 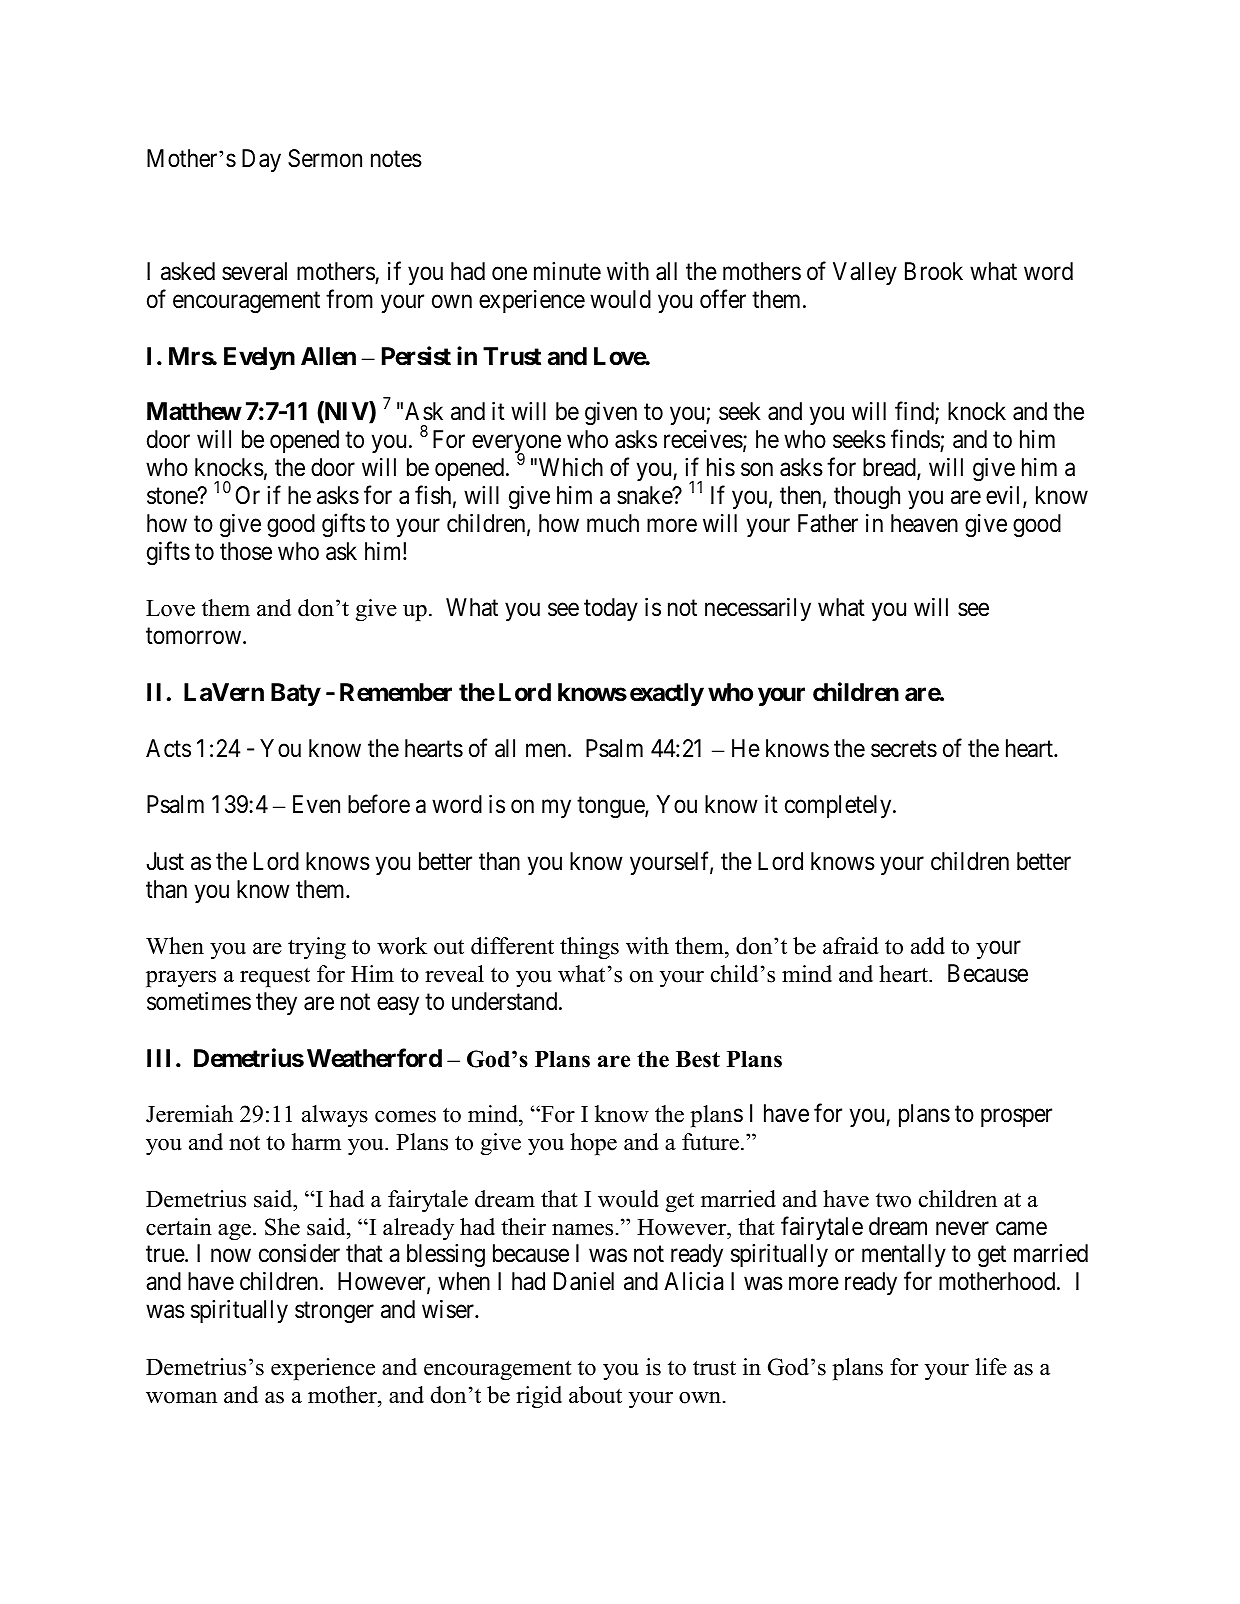 What do you see at coordinates (890, 469) in the image?
I see `bread` at bounding box center [890, 469].
